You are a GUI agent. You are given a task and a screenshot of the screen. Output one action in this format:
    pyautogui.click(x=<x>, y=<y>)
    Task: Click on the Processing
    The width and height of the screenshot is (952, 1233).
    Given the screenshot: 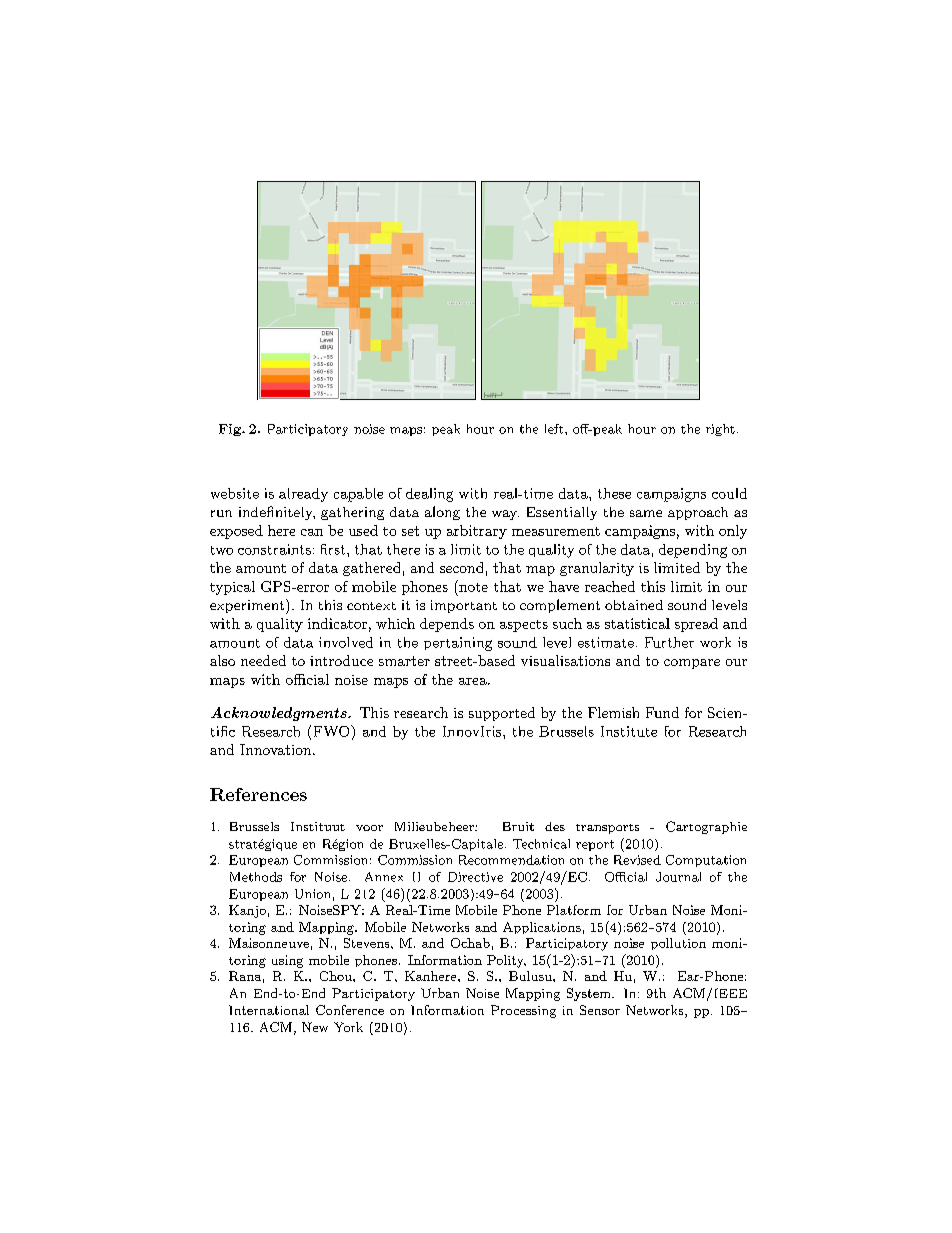 What is the action you would take?
    pyautogui.click(x=523, y=1011)
